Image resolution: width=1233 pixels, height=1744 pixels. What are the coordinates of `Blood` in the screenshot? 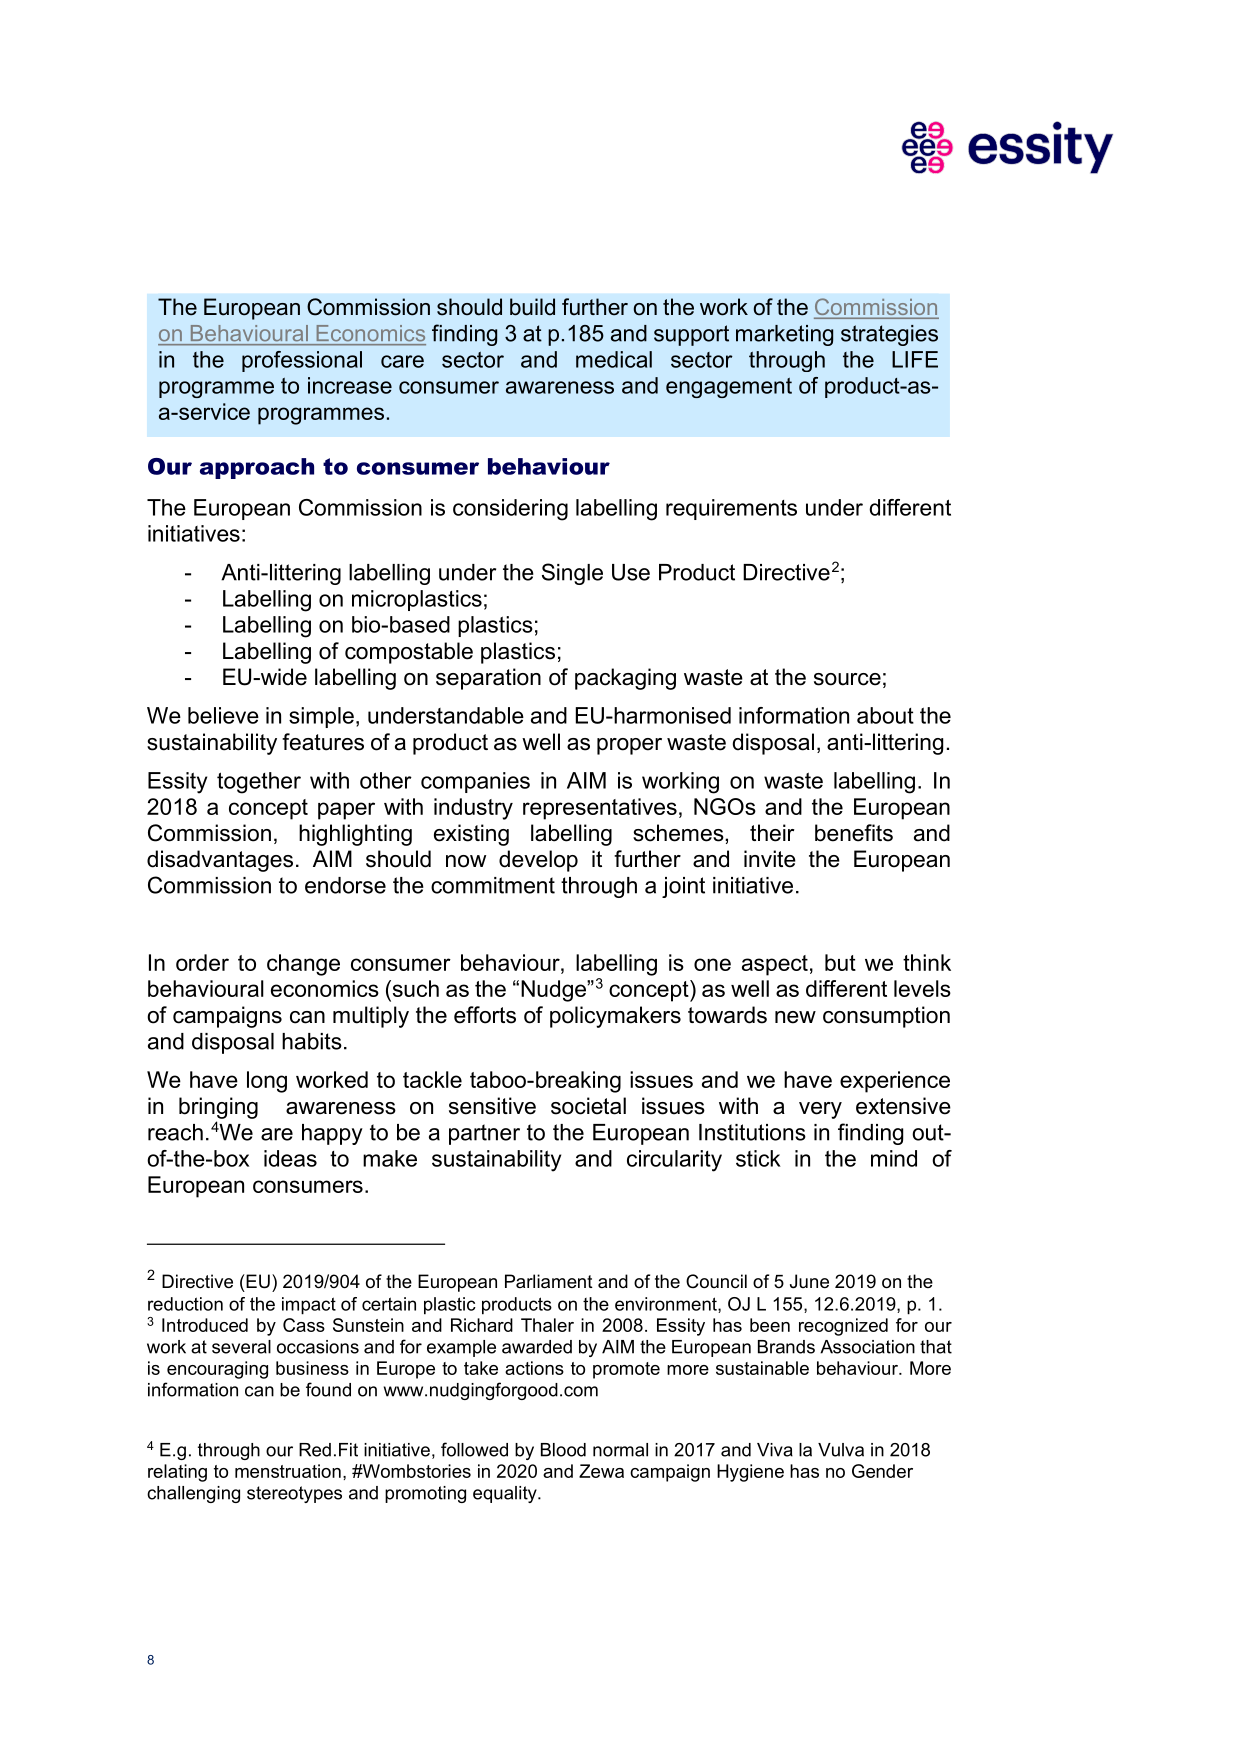 It's located at (563, 1450).
